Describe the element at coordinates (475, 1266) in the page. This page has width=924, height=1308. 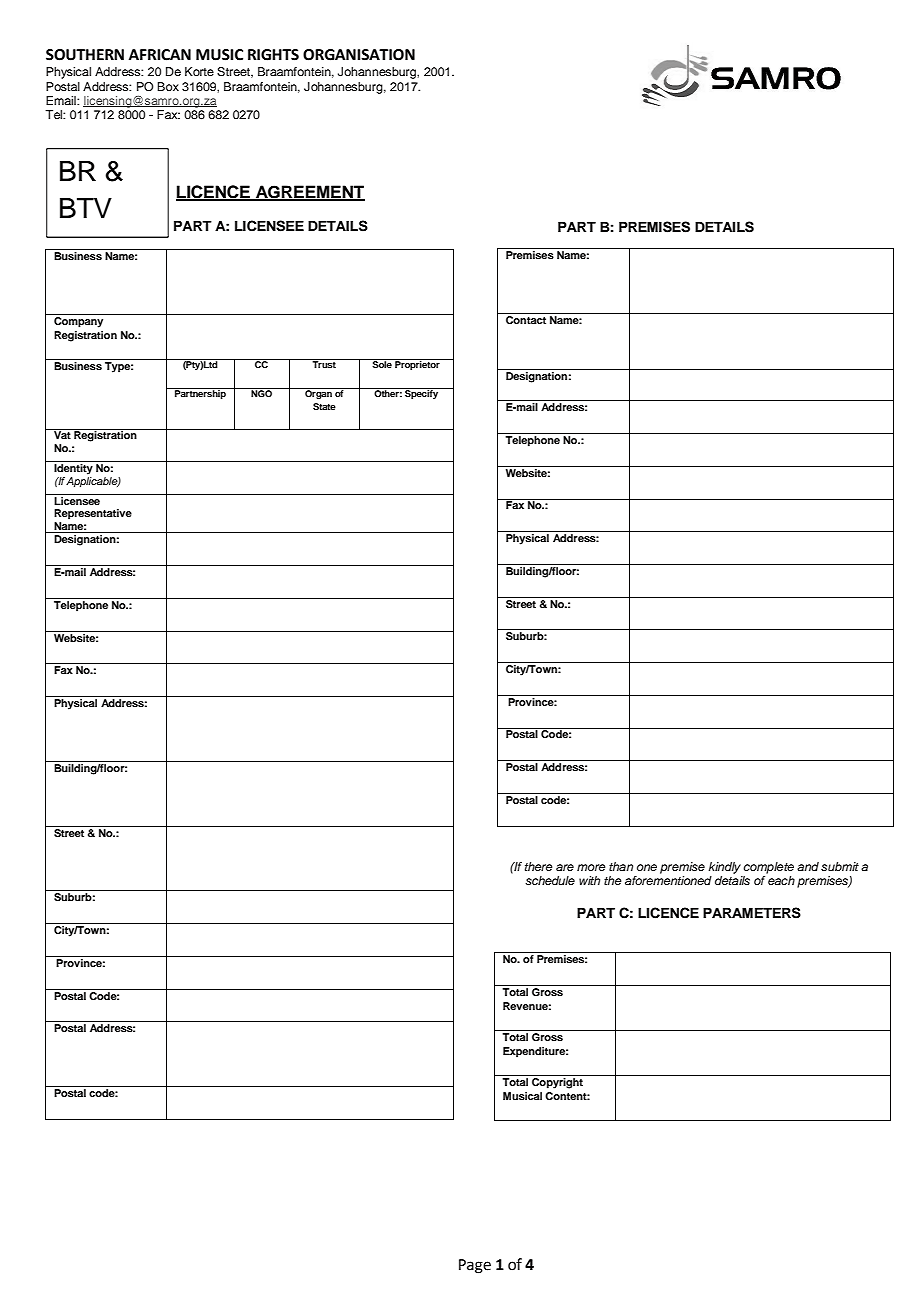
I see `Page` at that location.
